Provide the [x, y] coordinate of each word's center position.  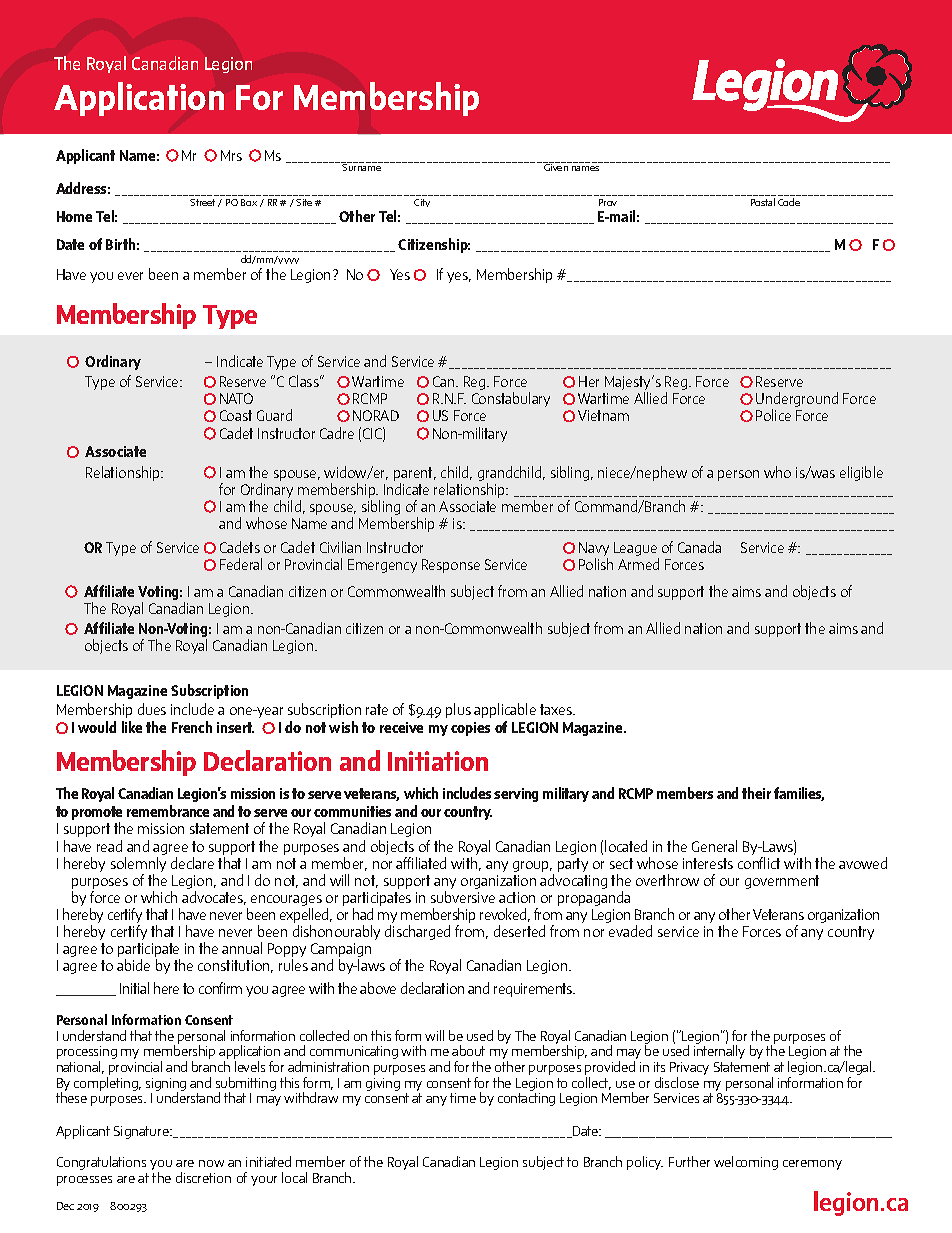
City [422, 203]
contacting [526, 1099]
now [211, 1163]
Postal [763, 202]
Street [202, 202]
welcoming [746, 1163]
